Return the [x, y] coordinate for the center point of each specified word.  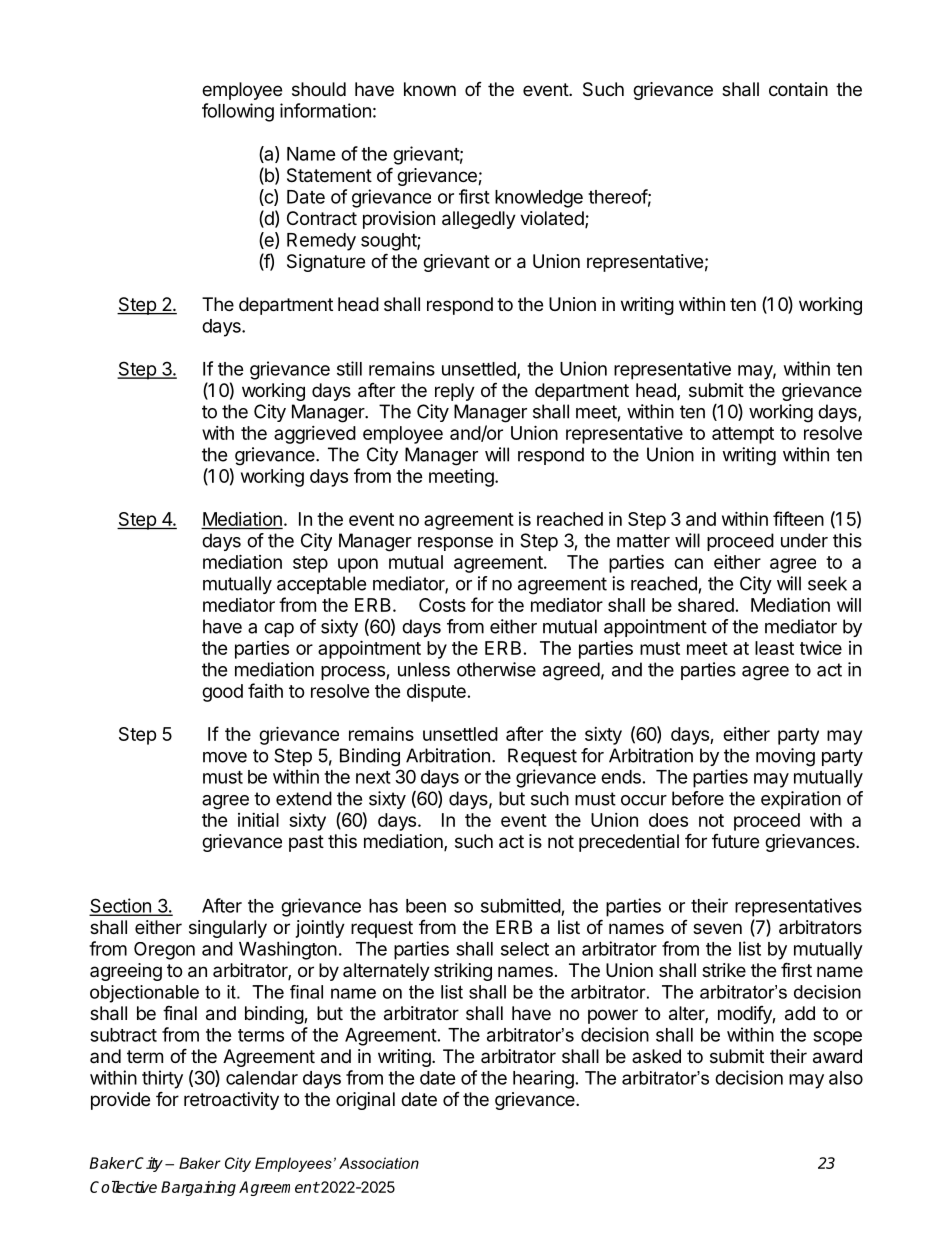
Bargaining [198, 1188]
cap [279, 630]
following [238, 112]
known [430, 89]
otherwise [496, 669]
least [774, 648]
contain [798, 89]
